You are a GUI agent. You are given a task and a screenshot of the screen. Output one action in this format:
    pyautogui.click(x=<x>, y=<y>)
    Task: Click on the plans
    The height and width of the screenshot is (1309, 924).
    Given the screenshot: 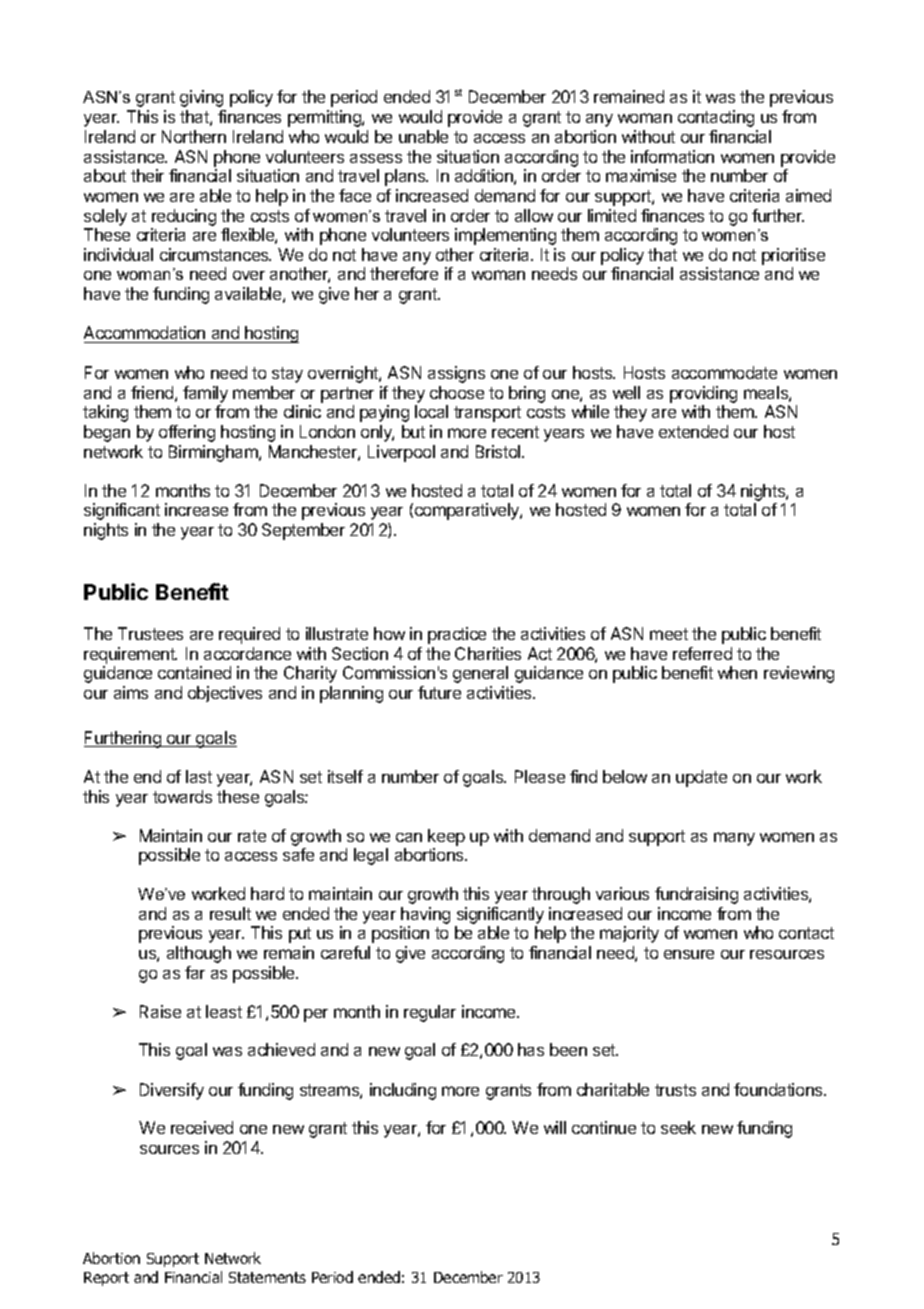 What is the action you would take?
    pyautogui.click(x=406, y=177)
